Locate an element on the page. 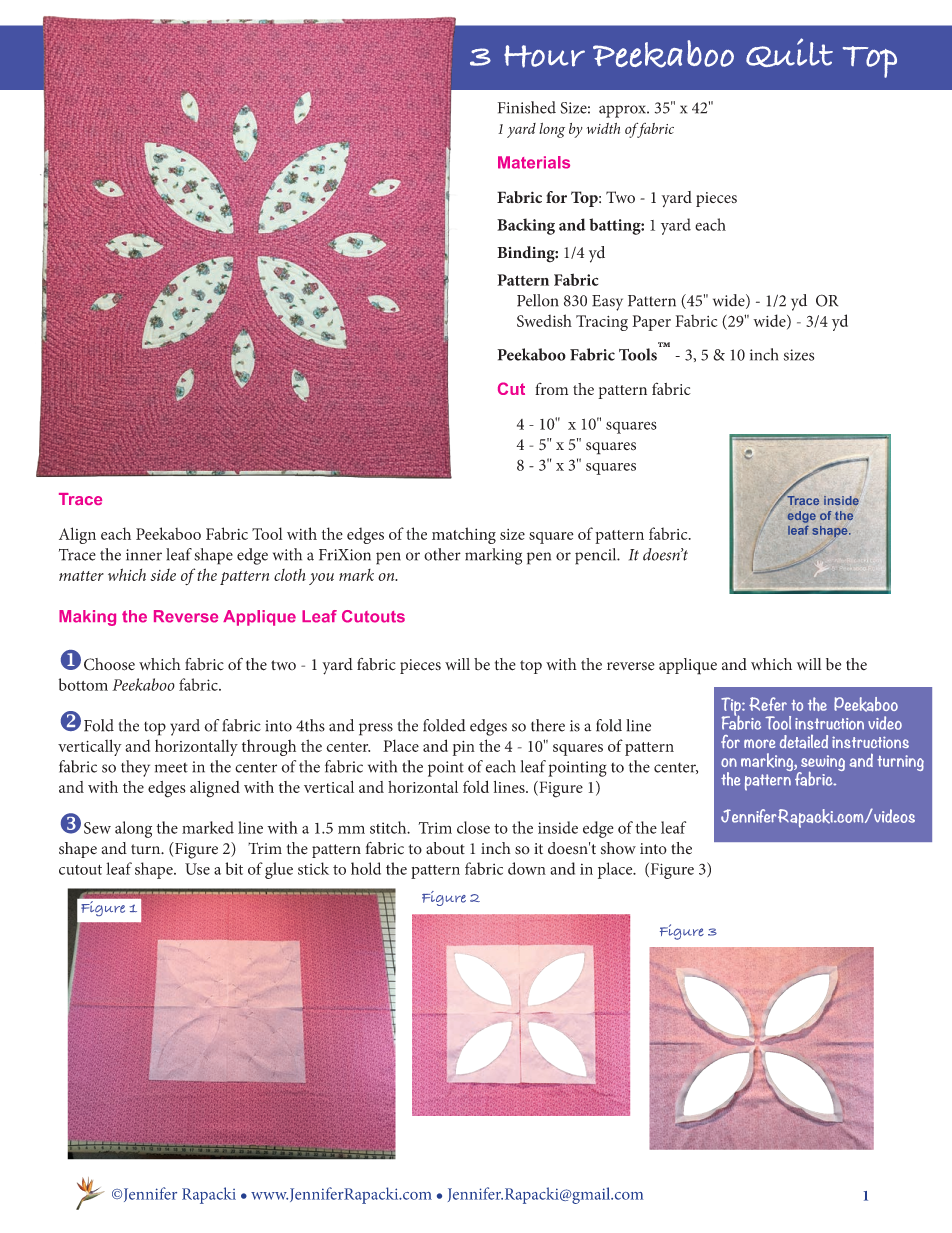  about is located at coordinates (445, 848).
